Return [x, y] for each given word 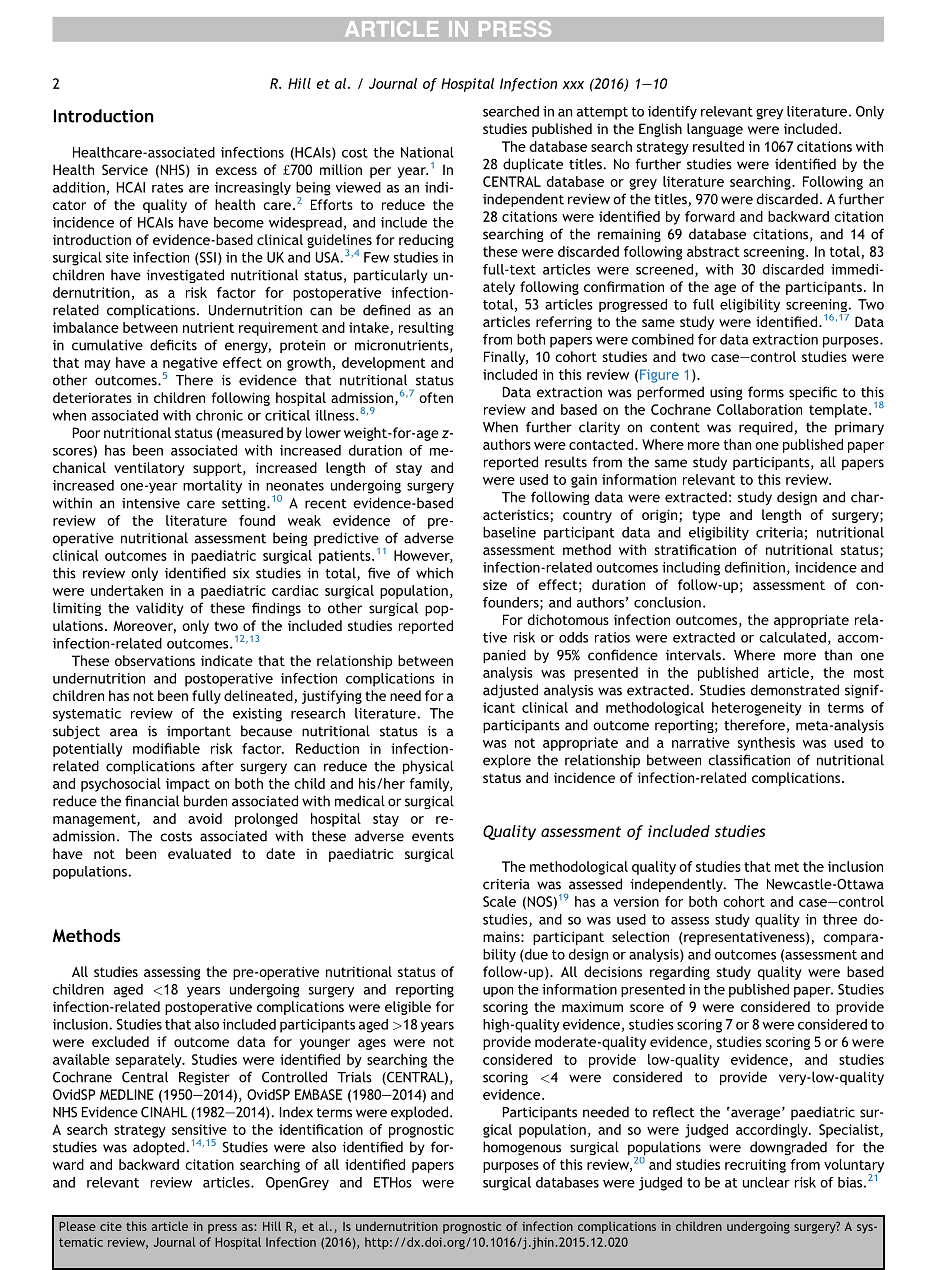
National [427, 152]
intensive [151, 503]
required [767, 428]
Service [125, 169]
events [433, 837]
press [222, 1229]
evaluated [199, 853]
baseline [509, 532]
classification [749, 760]
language [715, 130]
